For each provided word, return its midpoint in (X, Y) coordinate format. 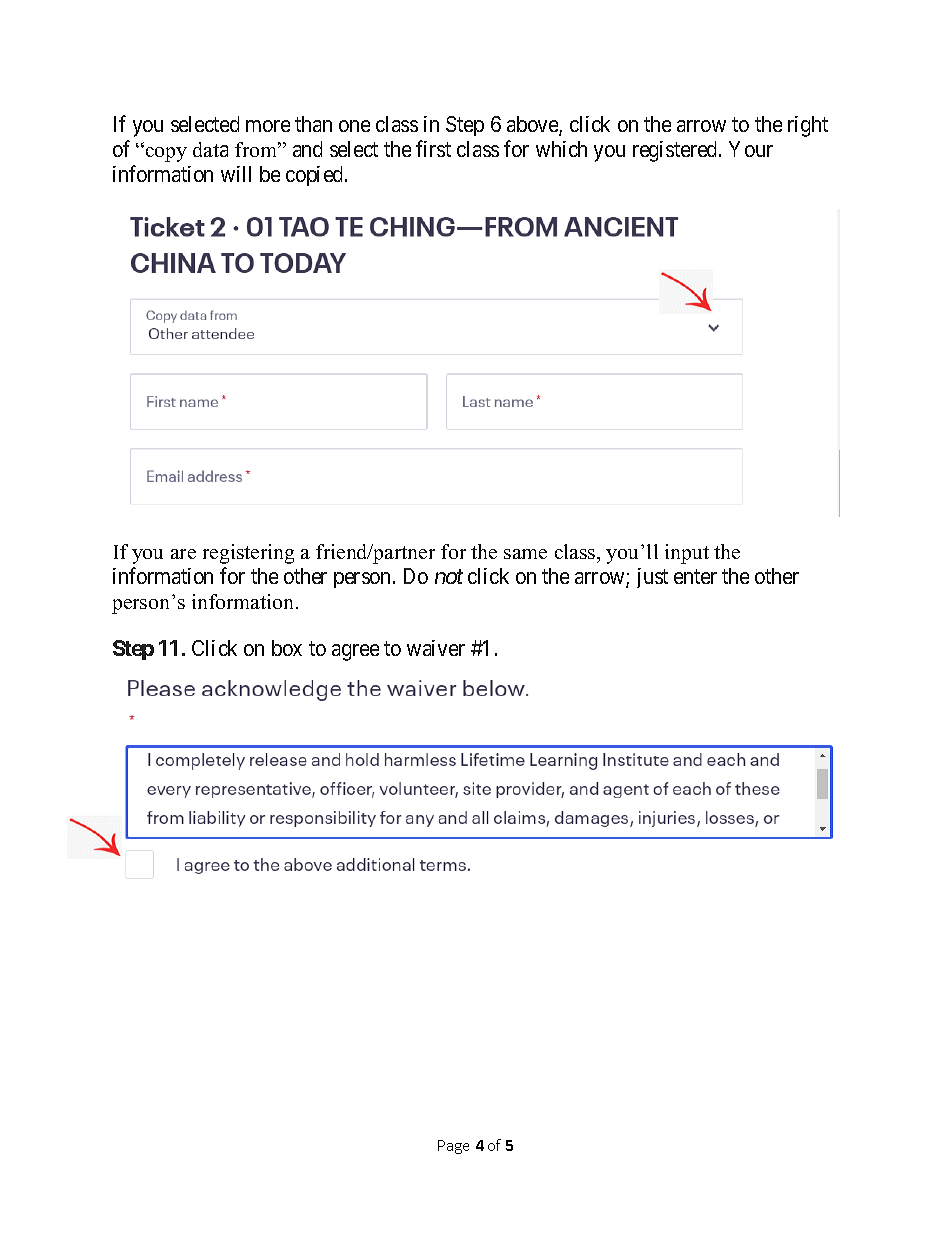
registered (676, 151)
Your (751, 149)
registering (248, 554)
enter (695, 577)
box (287, 648)
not (449, 577)
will (236, 174)
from (257, 149)
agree (355, 652)
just (652, 578)
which (561, 149)
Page (453, 1147)
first (433, 148)
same (525, 554)
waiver (436, 648)
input (687, 554)
